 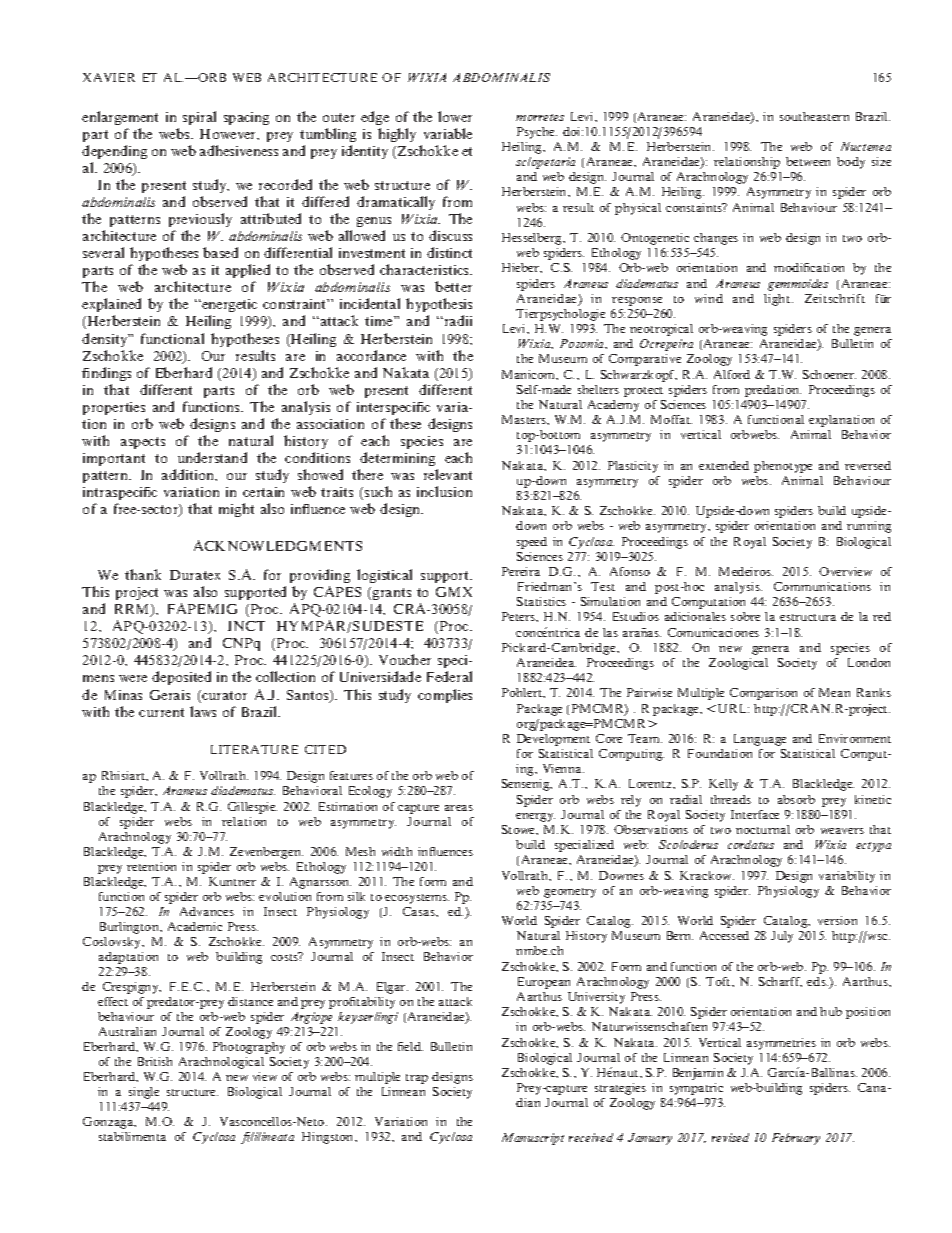 I want to click on areas, so click(x=459, y=808).
